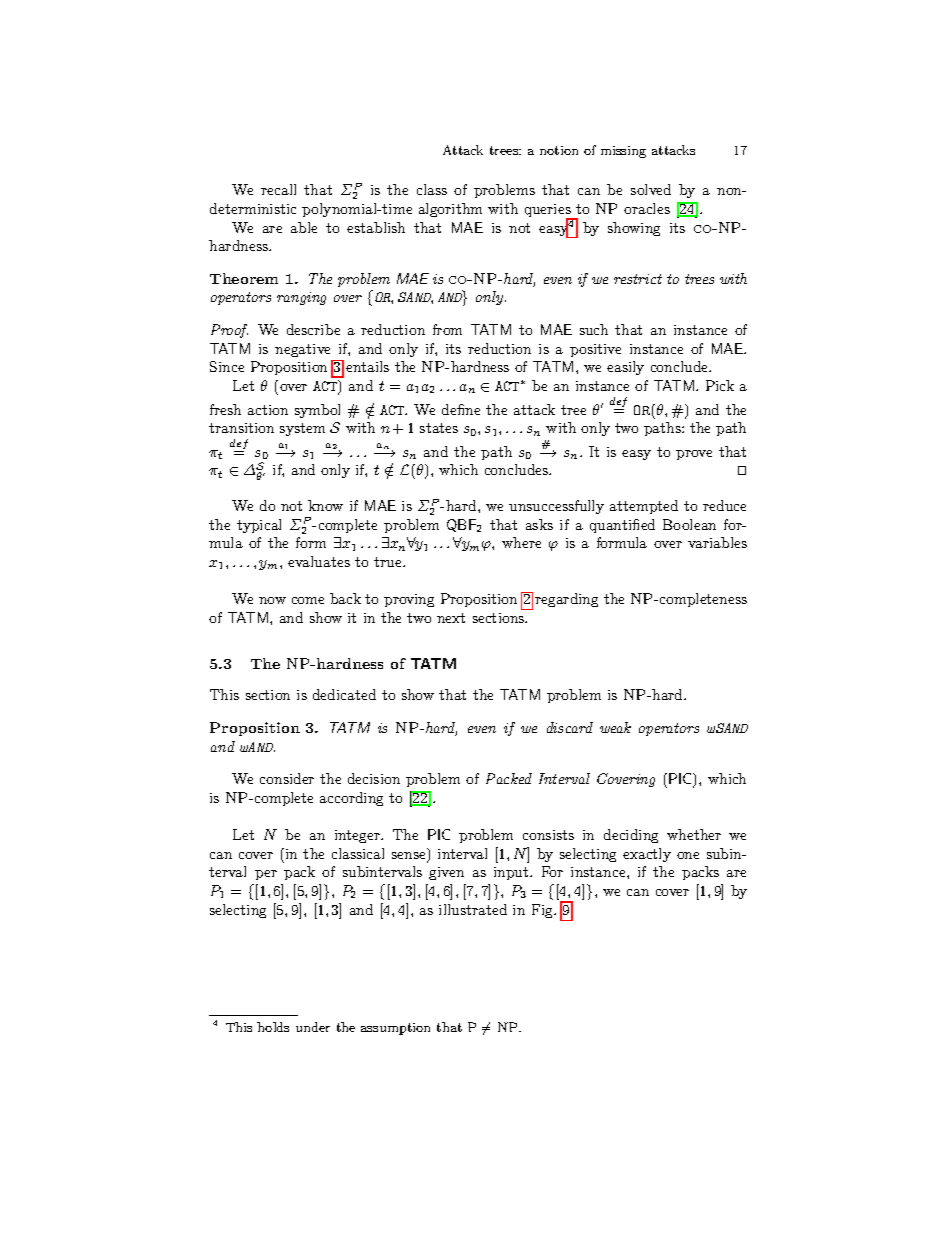 This document has height=1233, width=952. I want to click on consider, so click(287, 778).
